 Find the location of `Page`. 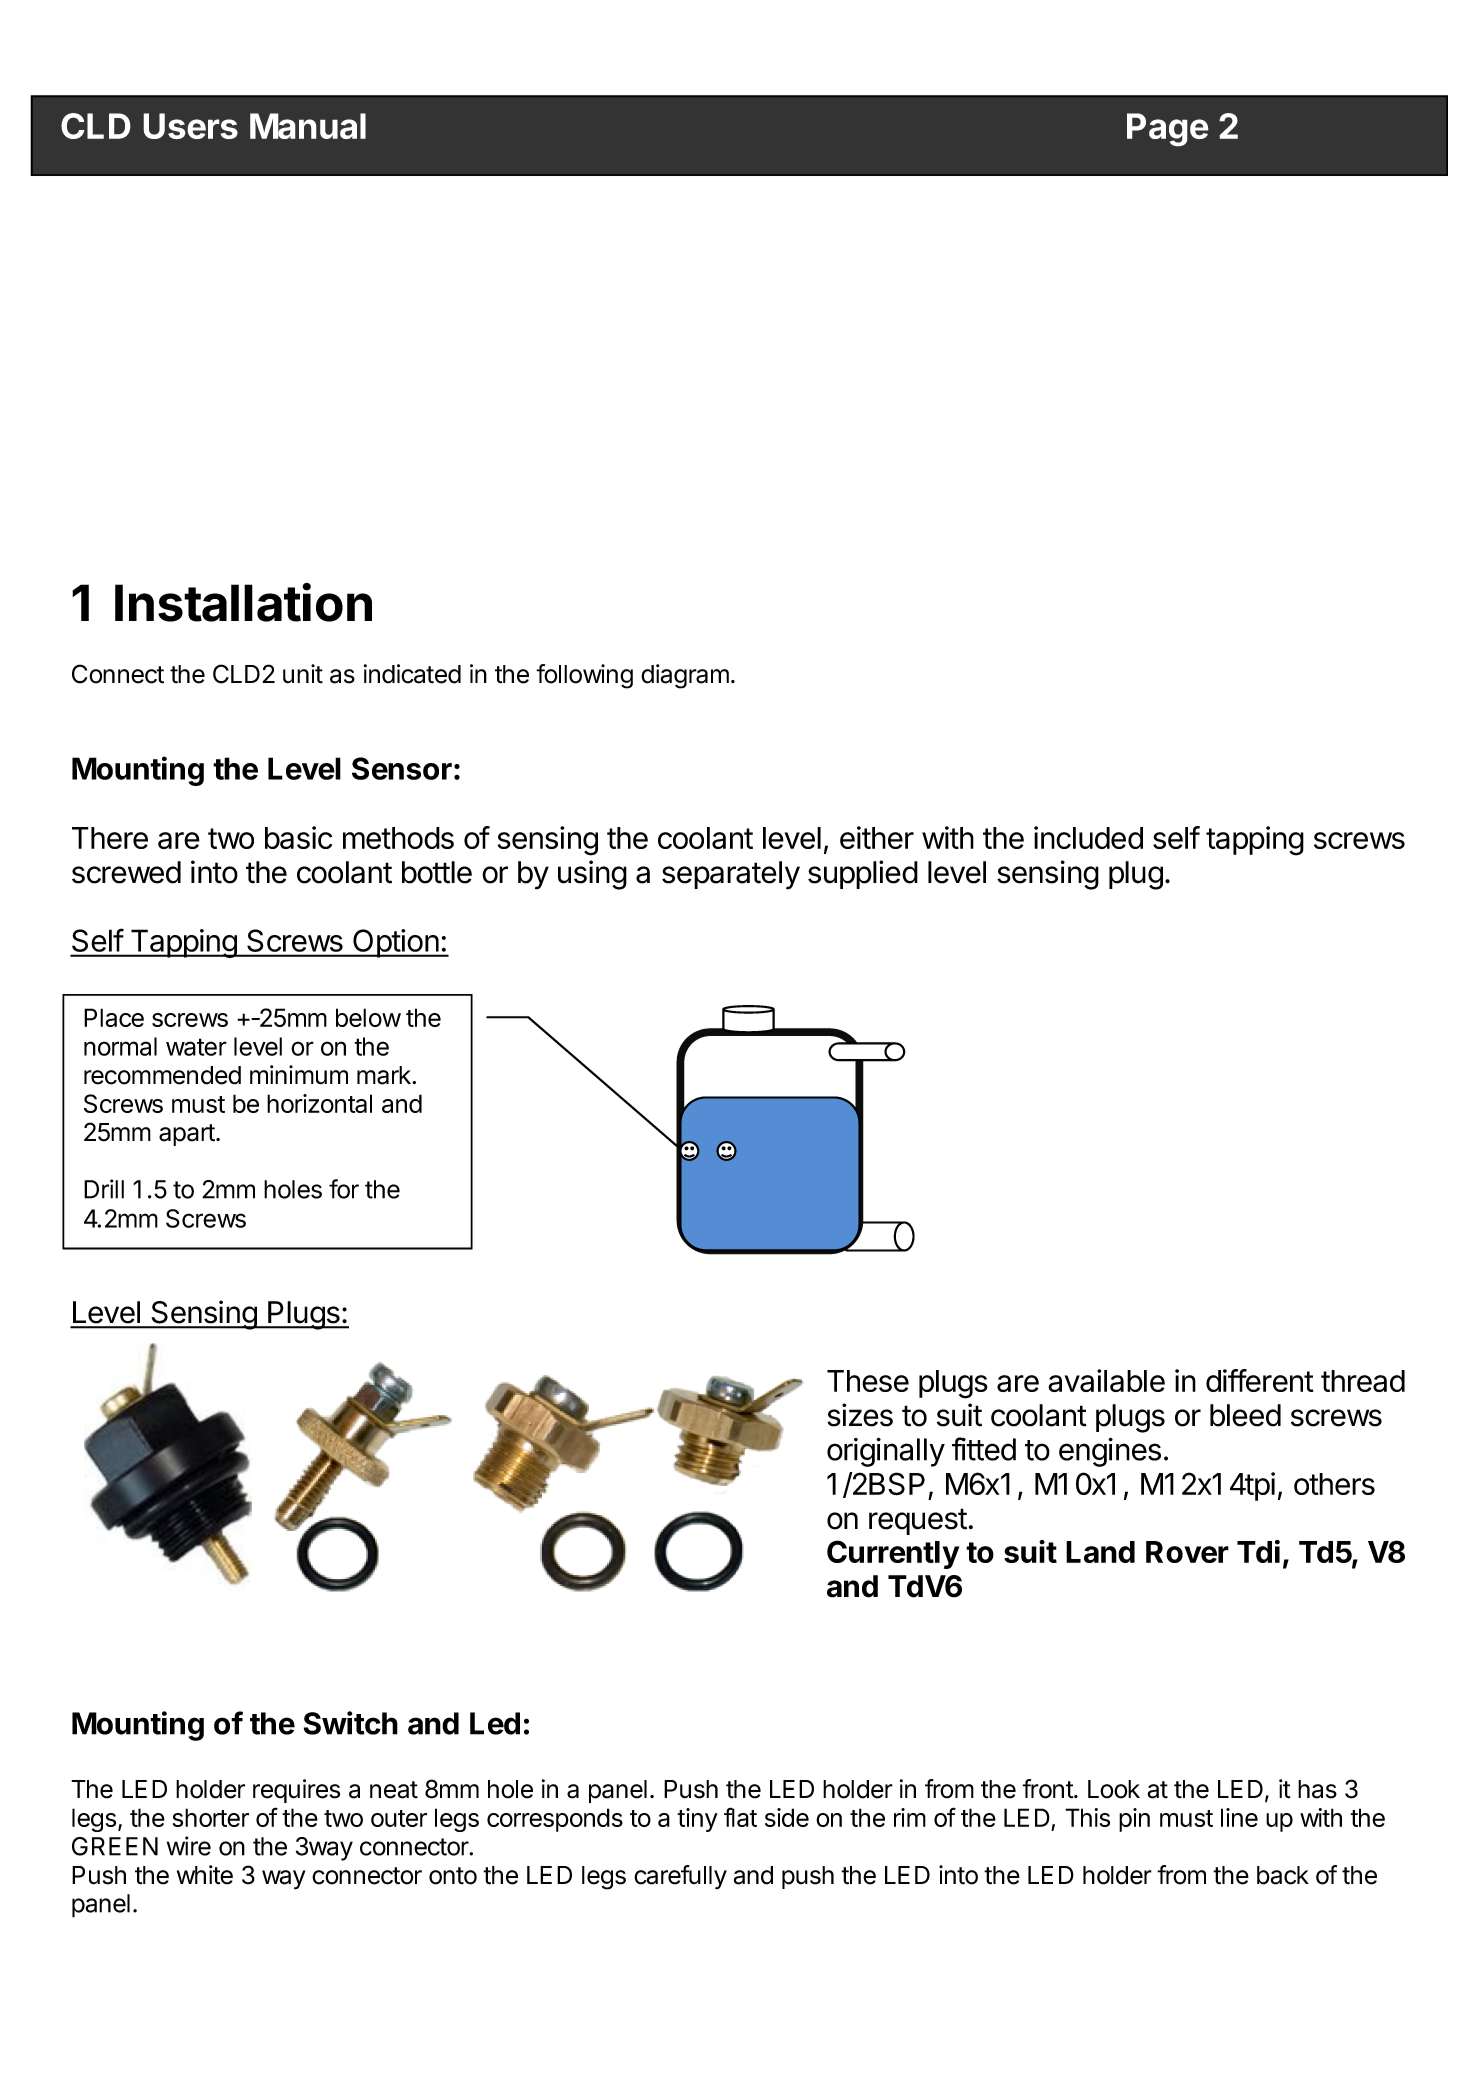

Page is located at coordinates (1168, 130).
